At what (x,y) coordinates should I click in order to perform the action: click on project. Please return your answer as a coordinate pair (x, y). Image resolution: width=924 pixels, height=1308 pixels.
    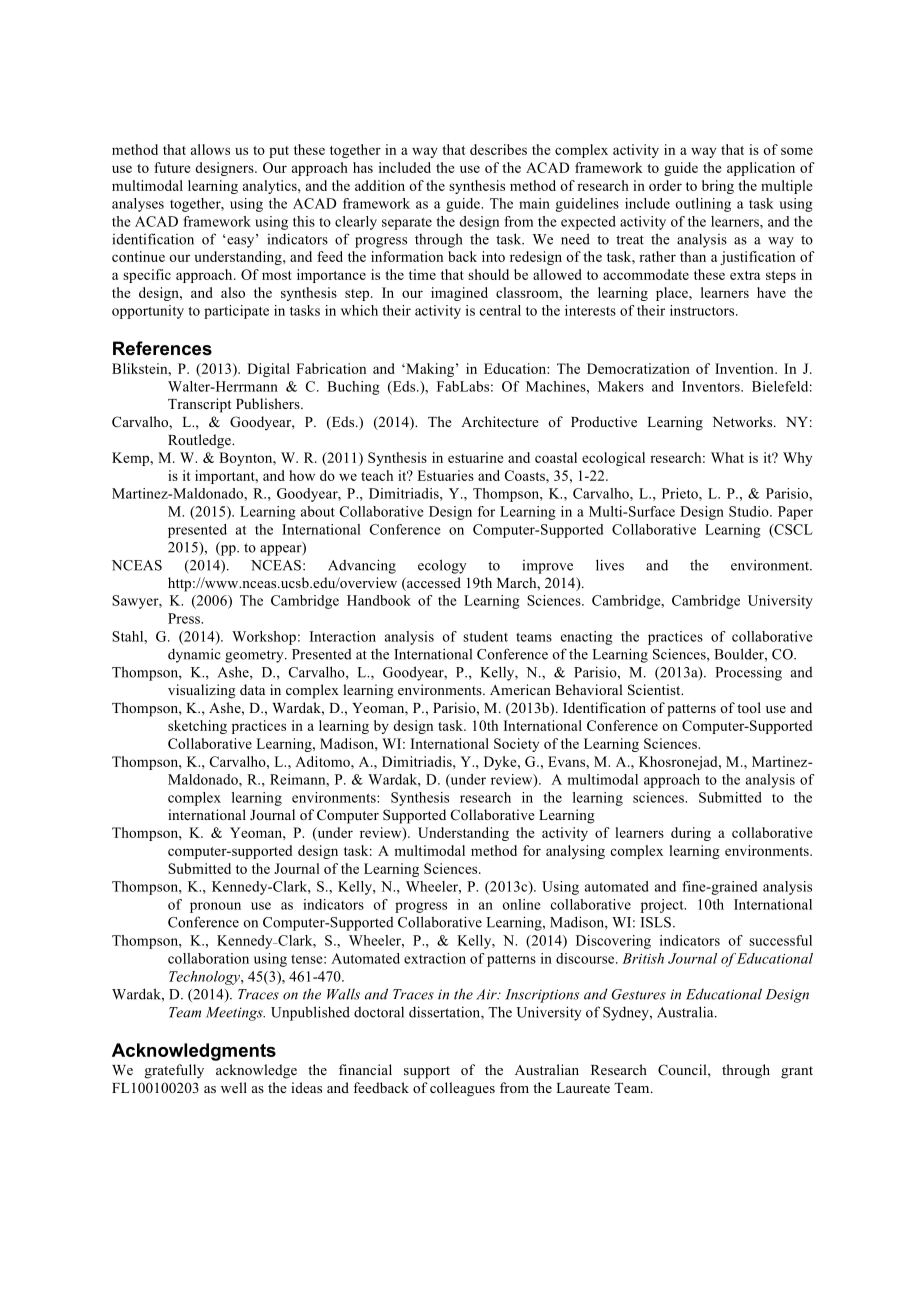
    Looking at the image, I should click on (663, 906).
